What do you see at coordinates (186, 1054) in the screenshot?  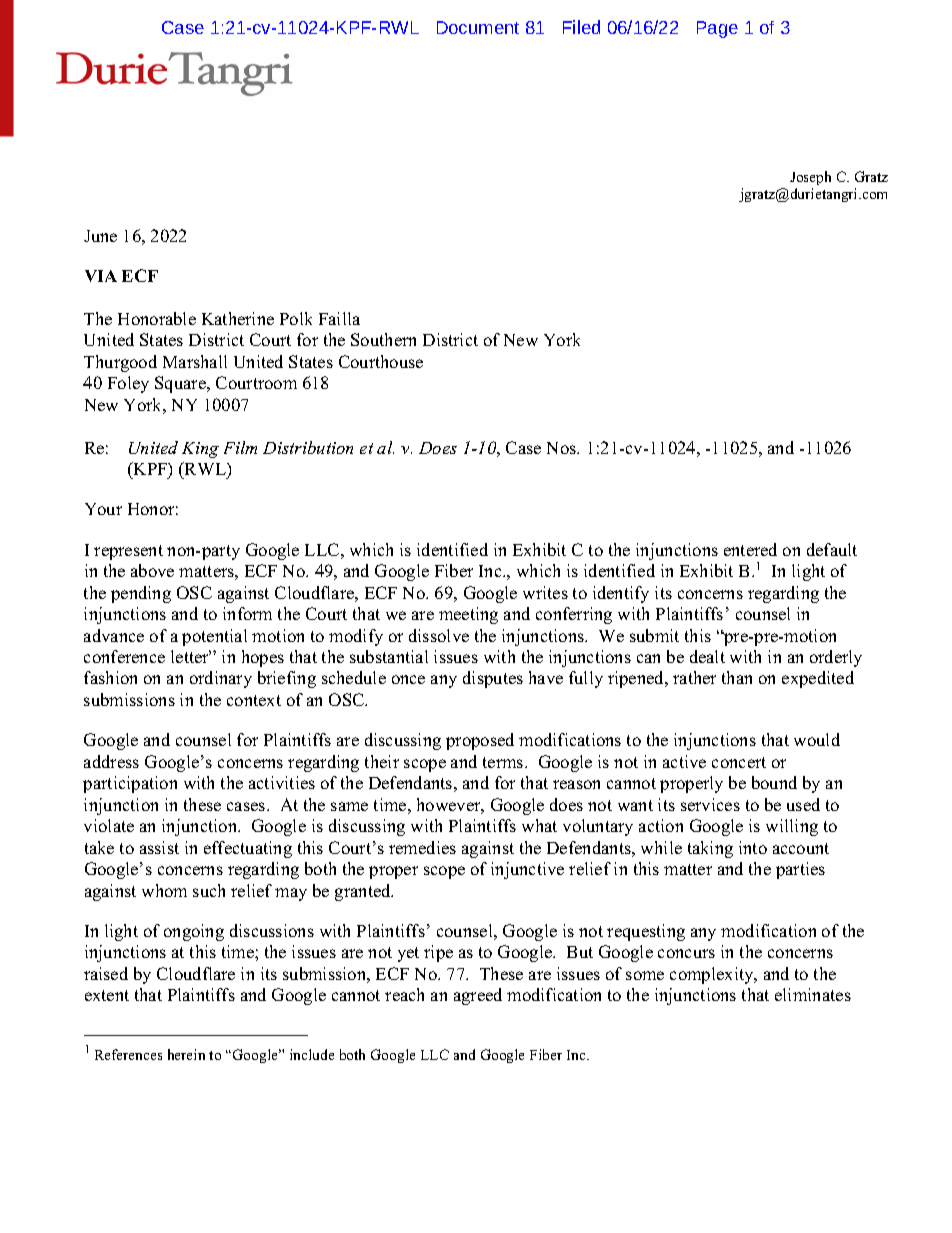 I see `herein` at bounding box center [186, 1054].
